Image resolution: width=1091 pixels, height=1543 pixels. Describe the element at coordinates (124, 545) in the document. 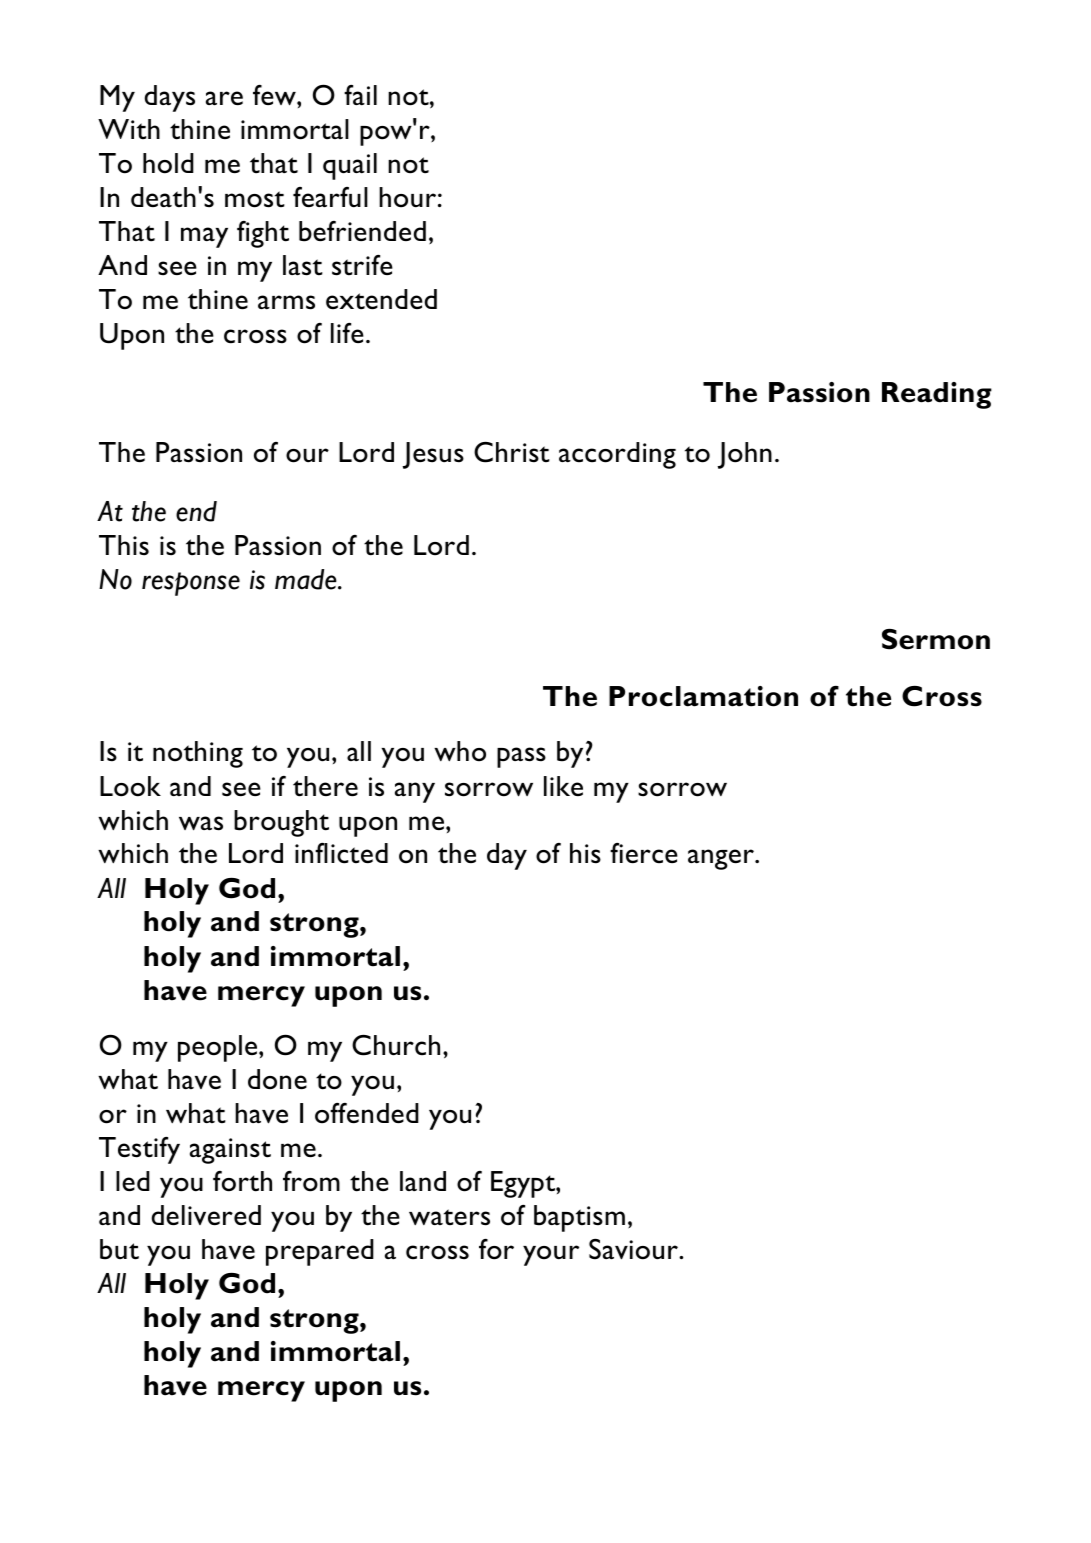

I see `This` at that location.
